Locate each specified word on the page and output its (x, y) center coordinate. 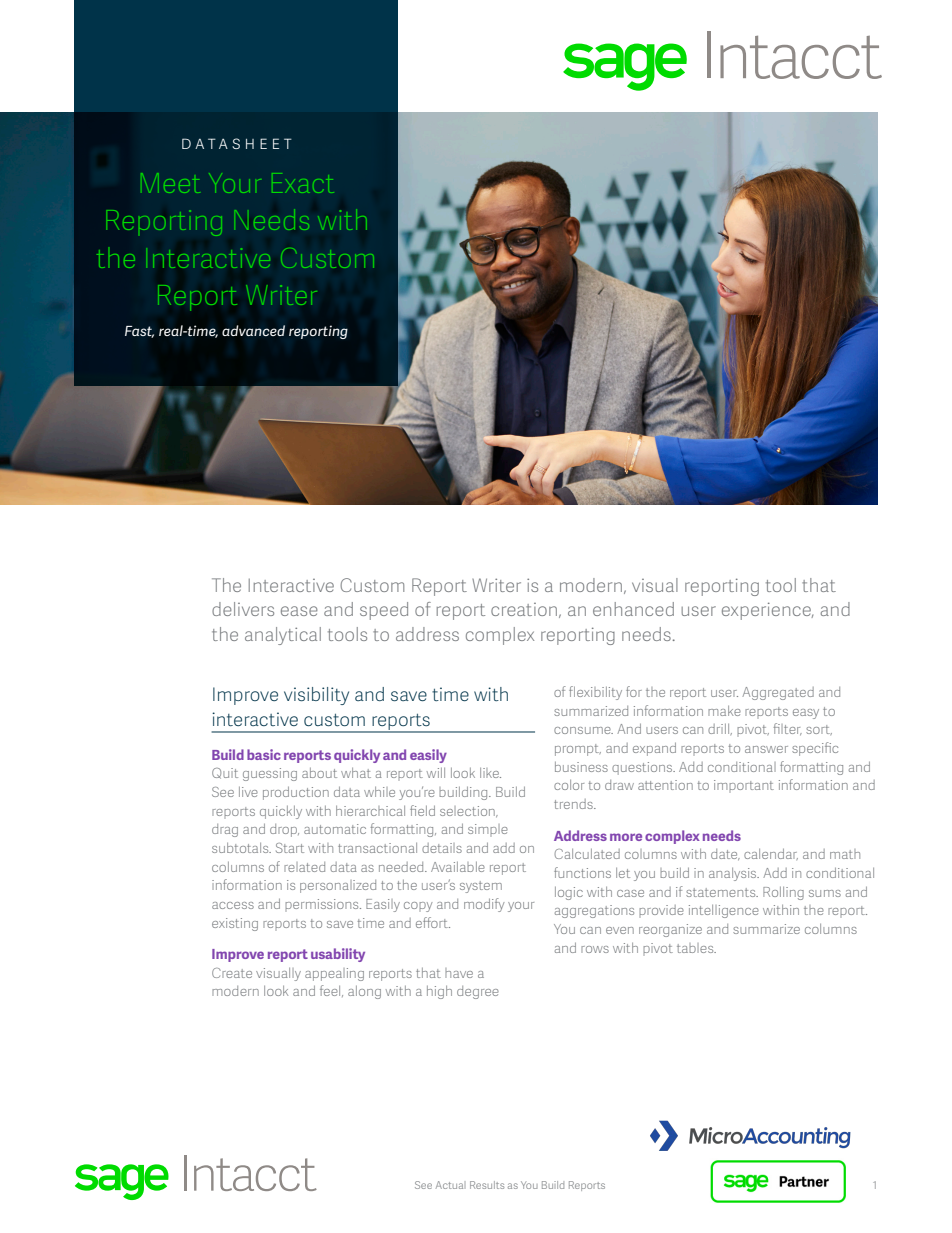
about (319, 773)
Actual (449, 1185)
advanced (253, 330)
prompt (578, 750)
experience (767, 611)
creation (524, 609)
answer (766, 749)
